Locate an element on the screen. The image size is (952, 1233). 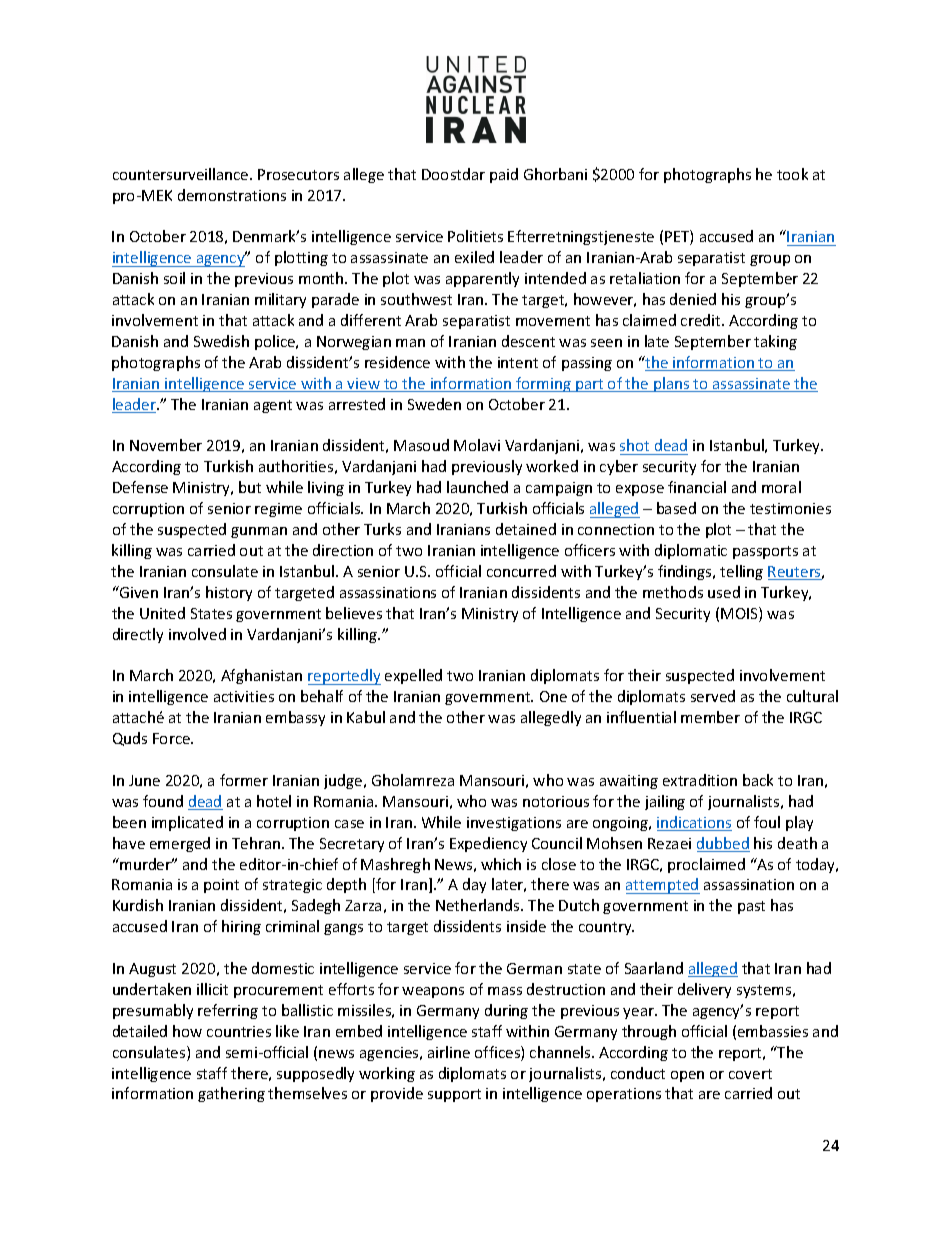
One is located at coordinates (553, 696).
